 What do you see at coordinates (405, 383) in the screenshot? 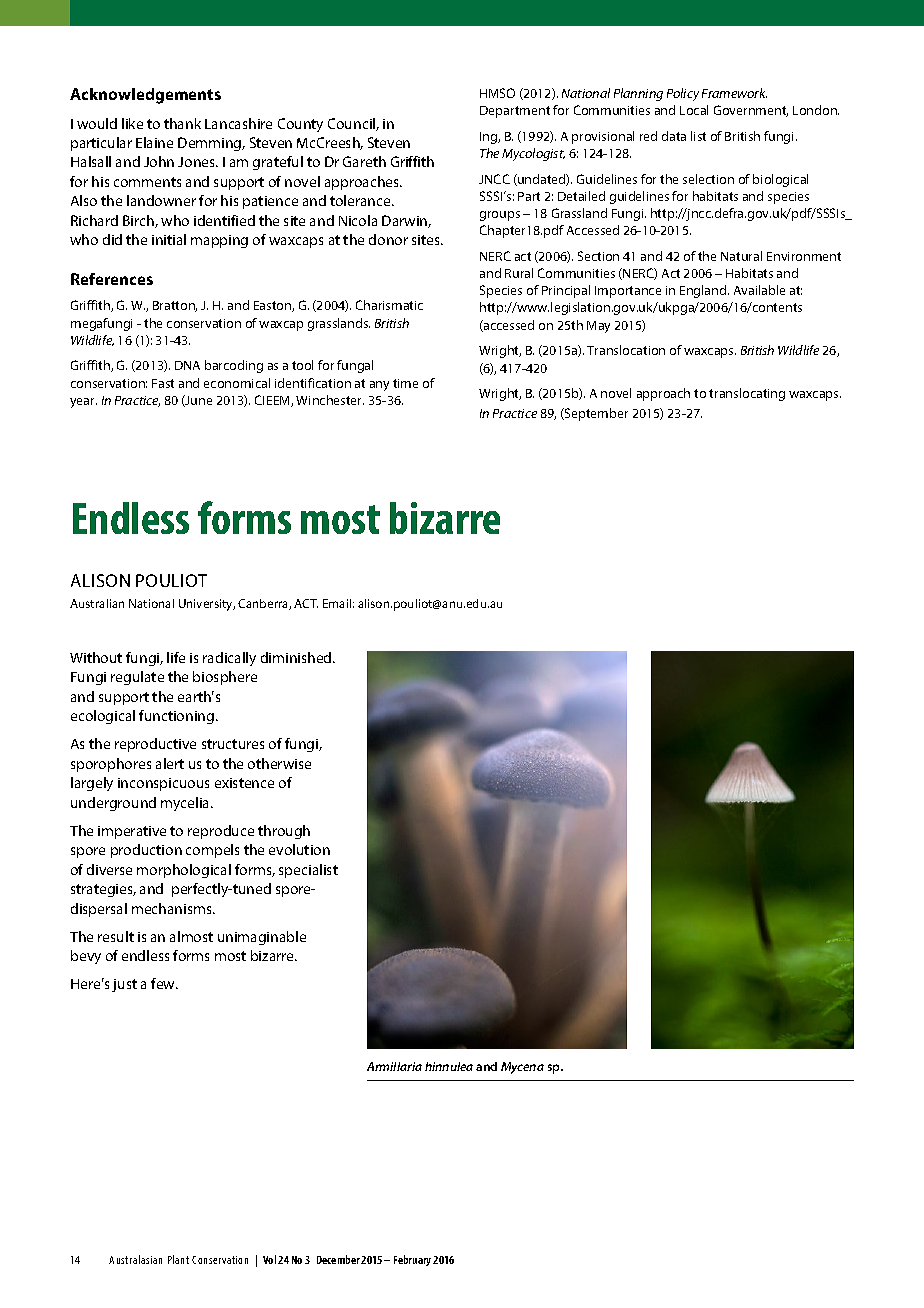
I see `time` at bounding box center [405, 383].
